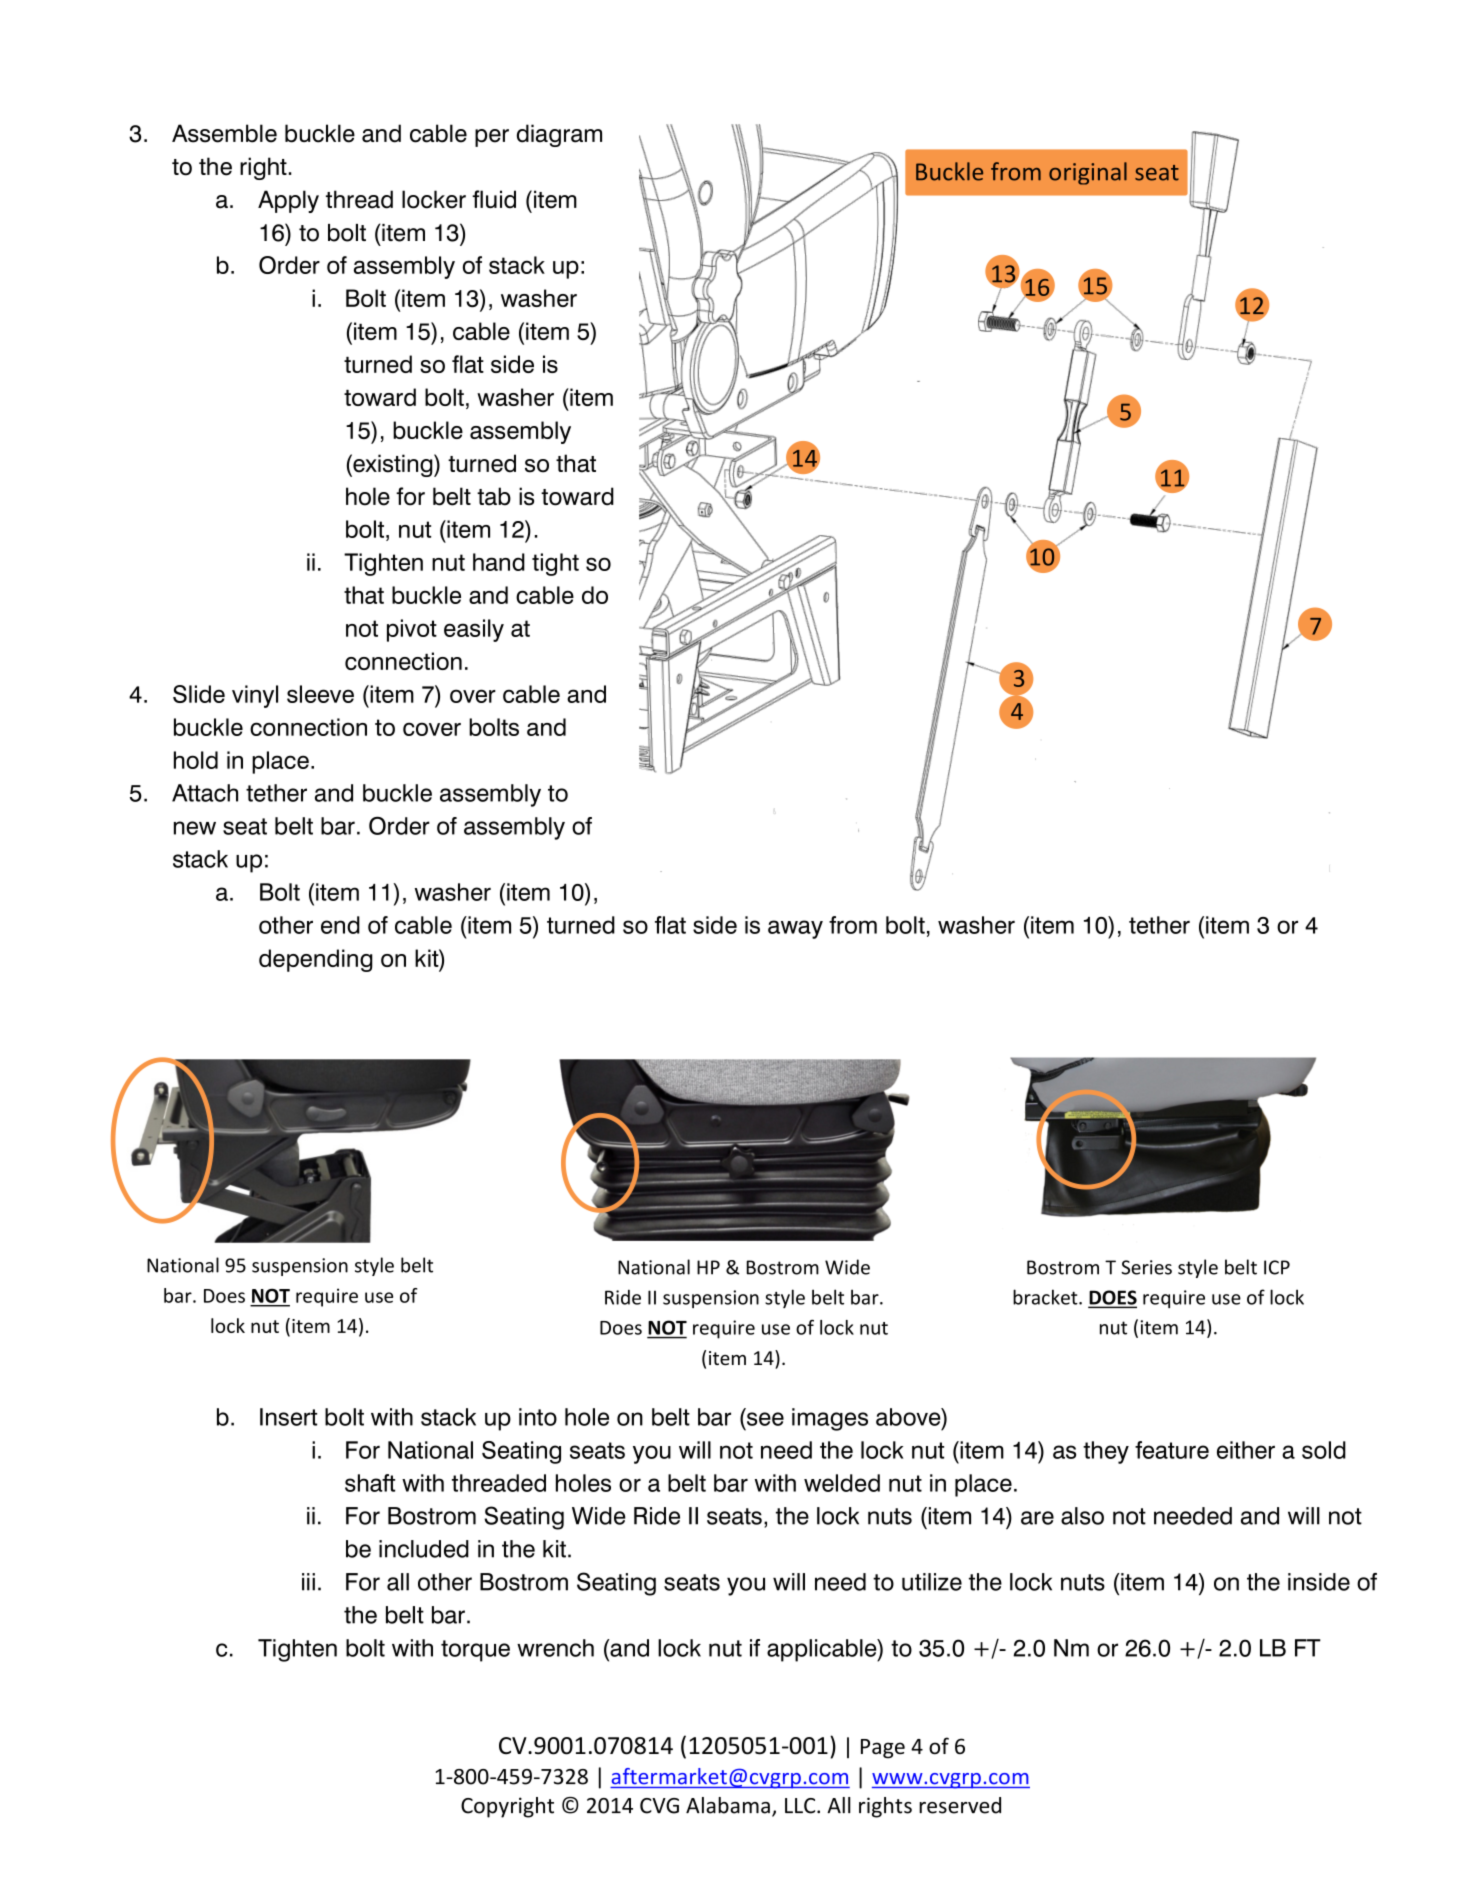 The image size is (1464, 1895). Describe the element at coordinates (288, 201) in the page. I see `Apply` at that location.
